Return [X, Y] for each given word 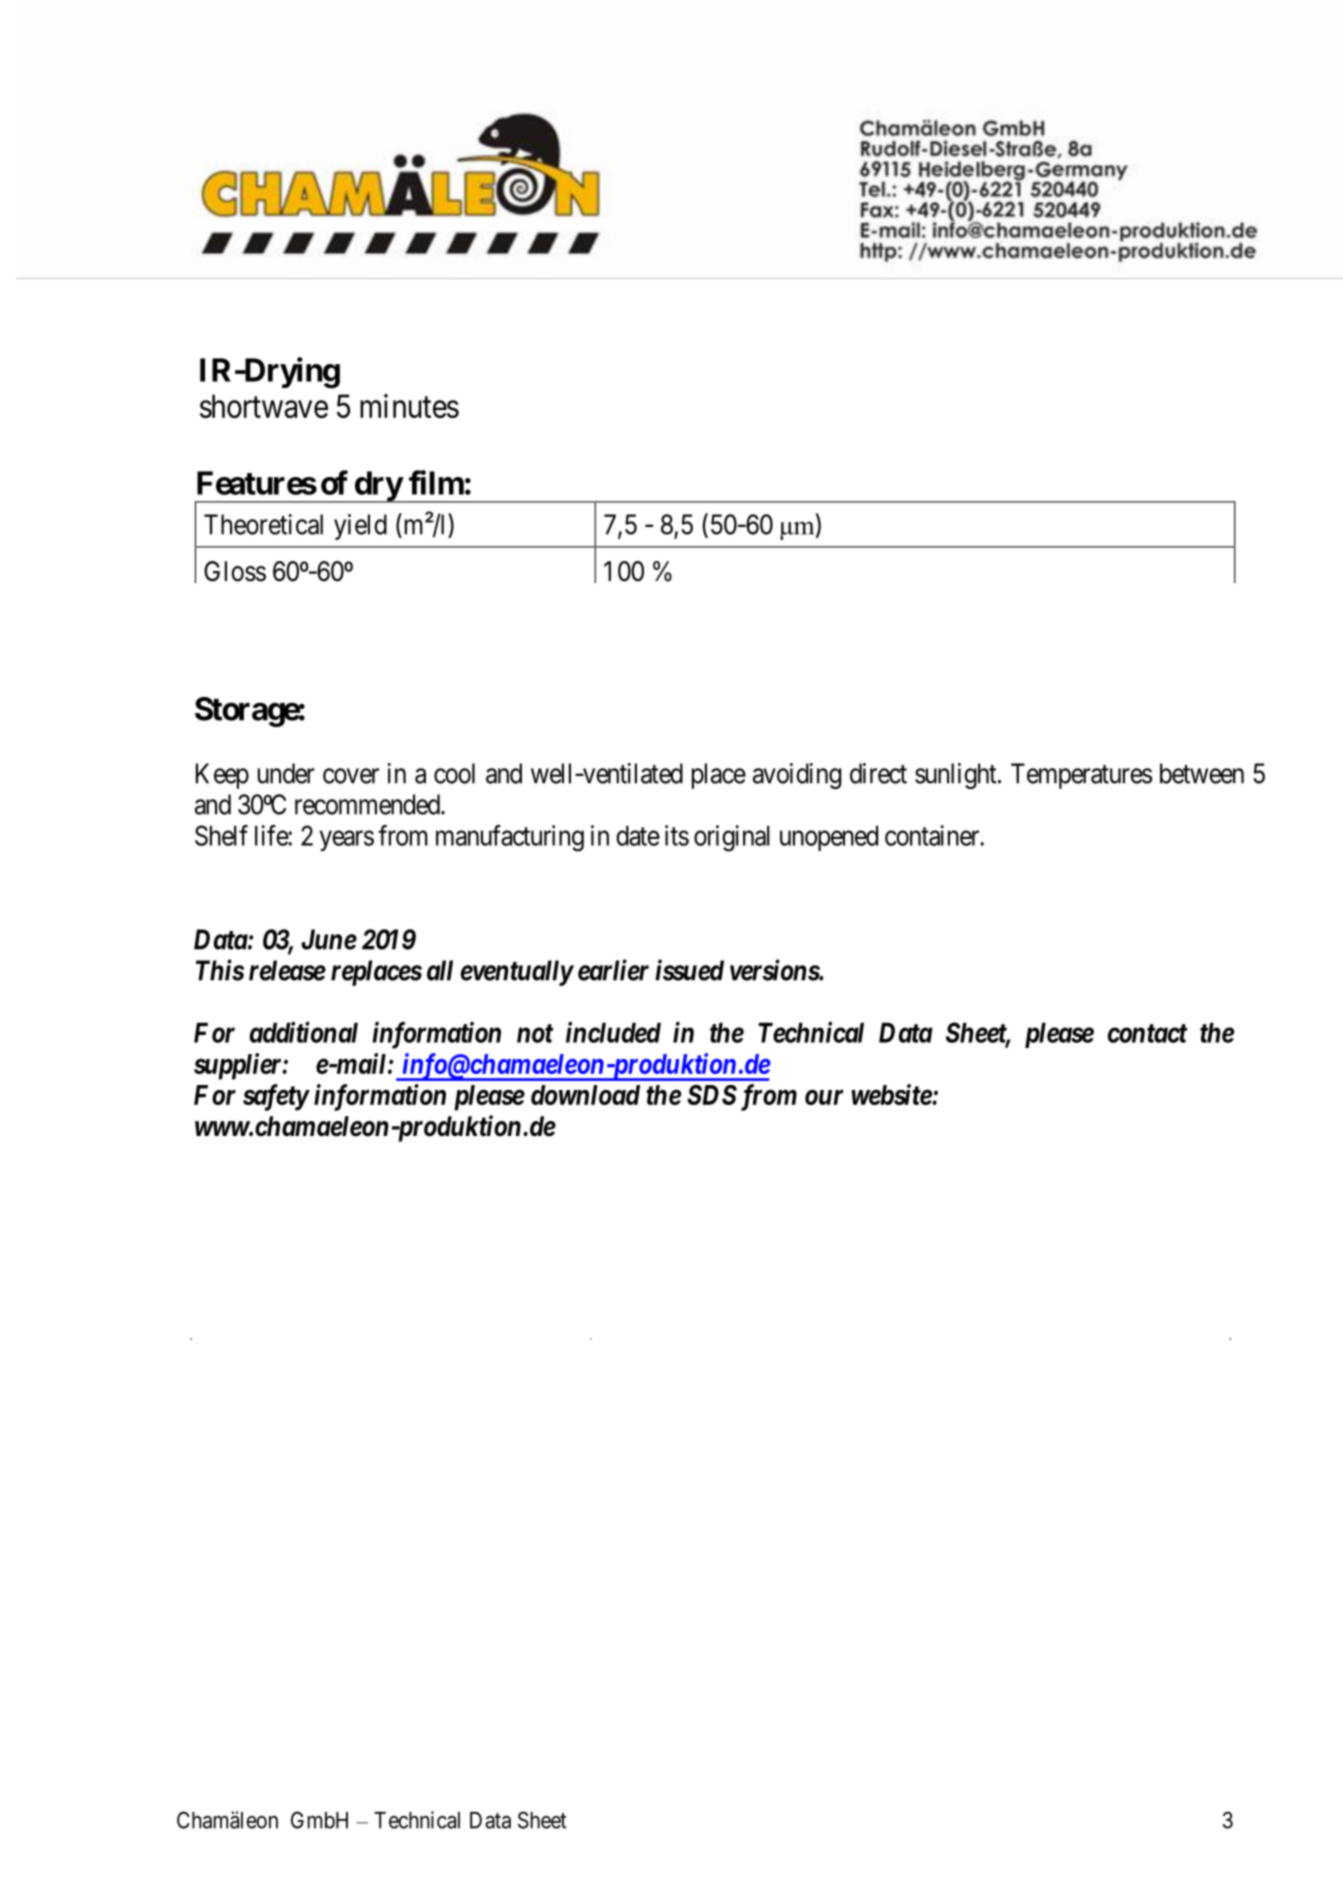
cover [351, 776]
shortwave [264, 406]
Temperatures [1081, 776]
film [436, 482]
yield [360, 527]
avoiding [797, 776]
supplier [239, 1066]
